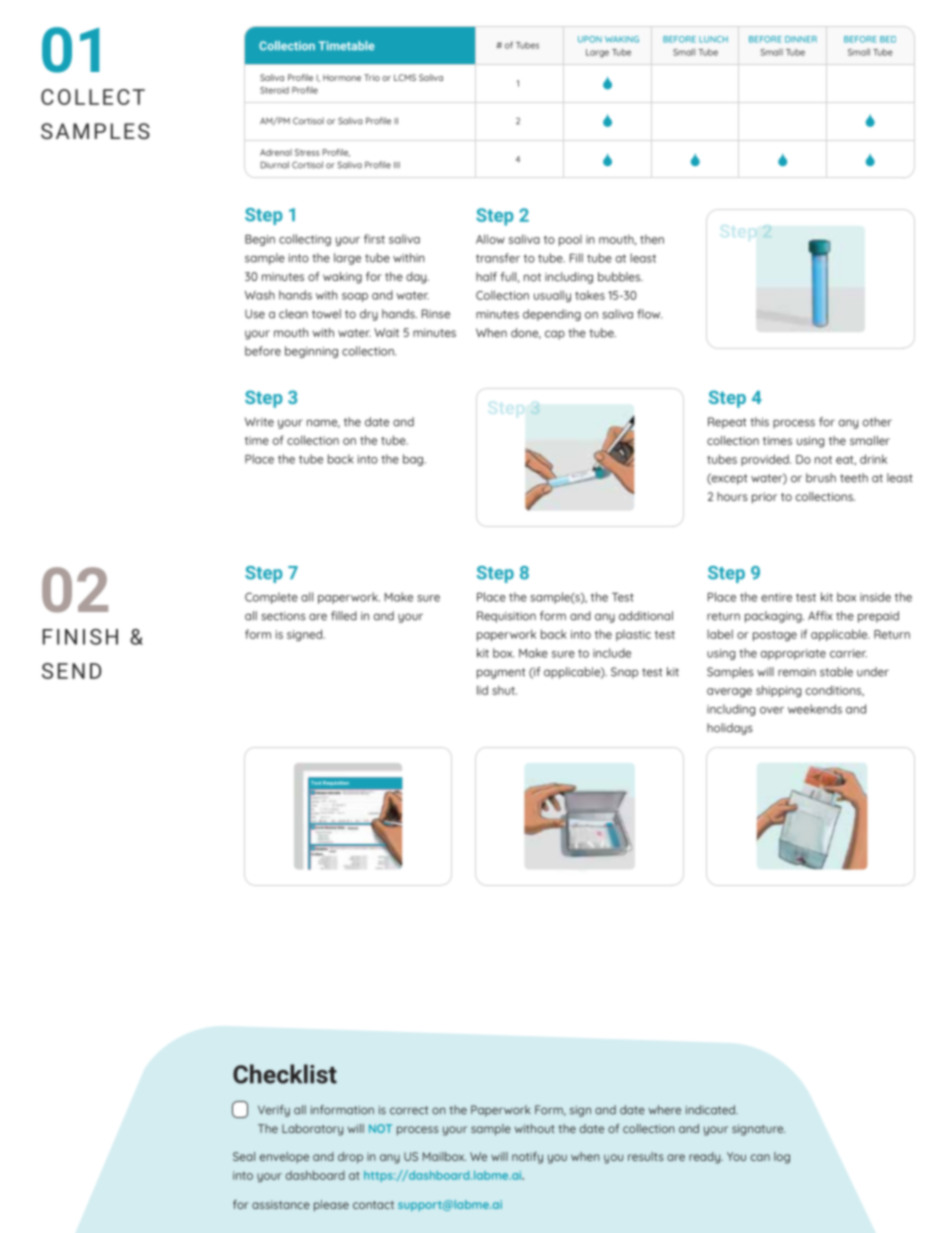  Describe the element at coordinates (405, 77) in the screenshot. I see `LCMS` at that location.
